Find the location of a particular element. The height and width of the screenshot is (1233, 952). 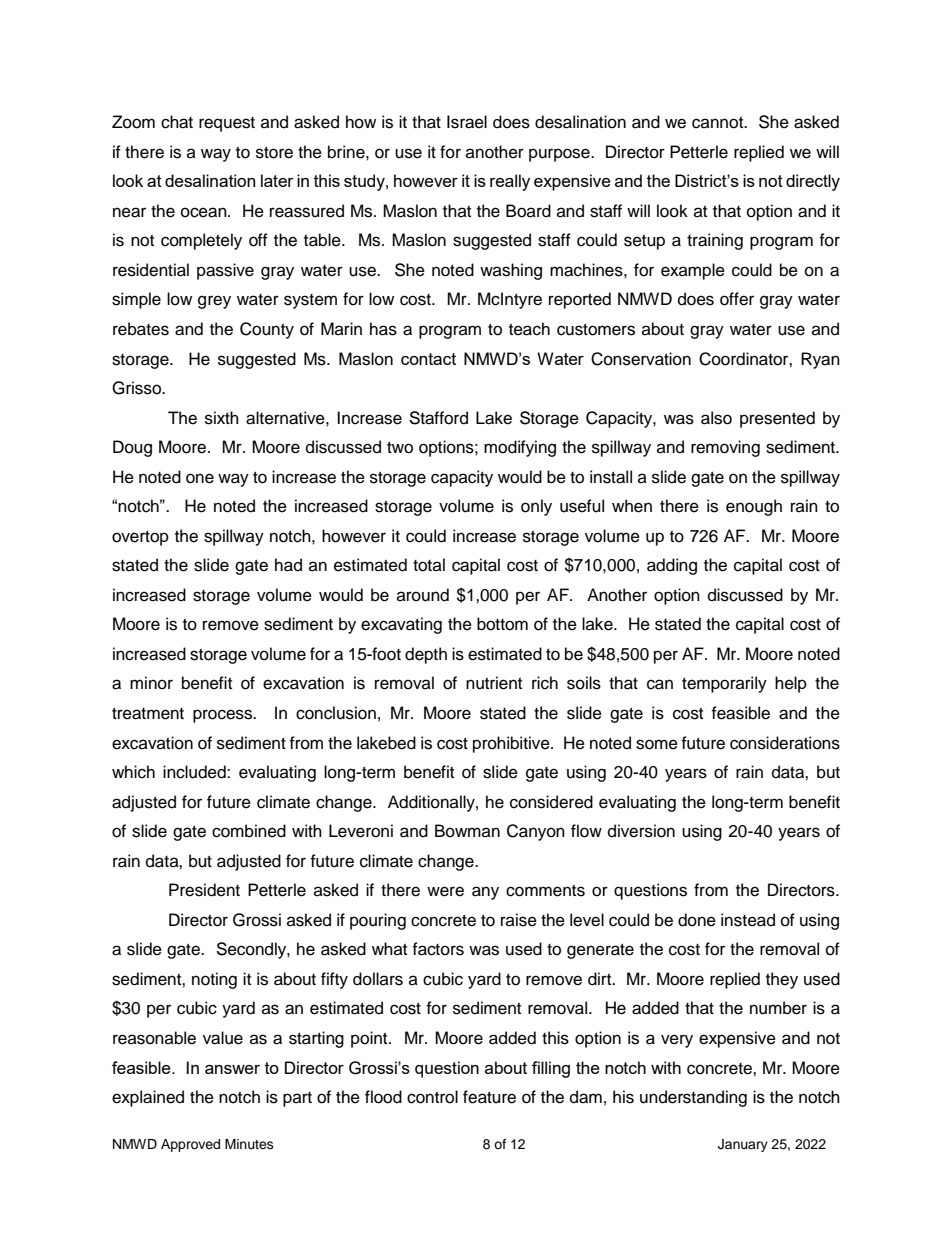

sixth is located at coordinates (222, 418).
